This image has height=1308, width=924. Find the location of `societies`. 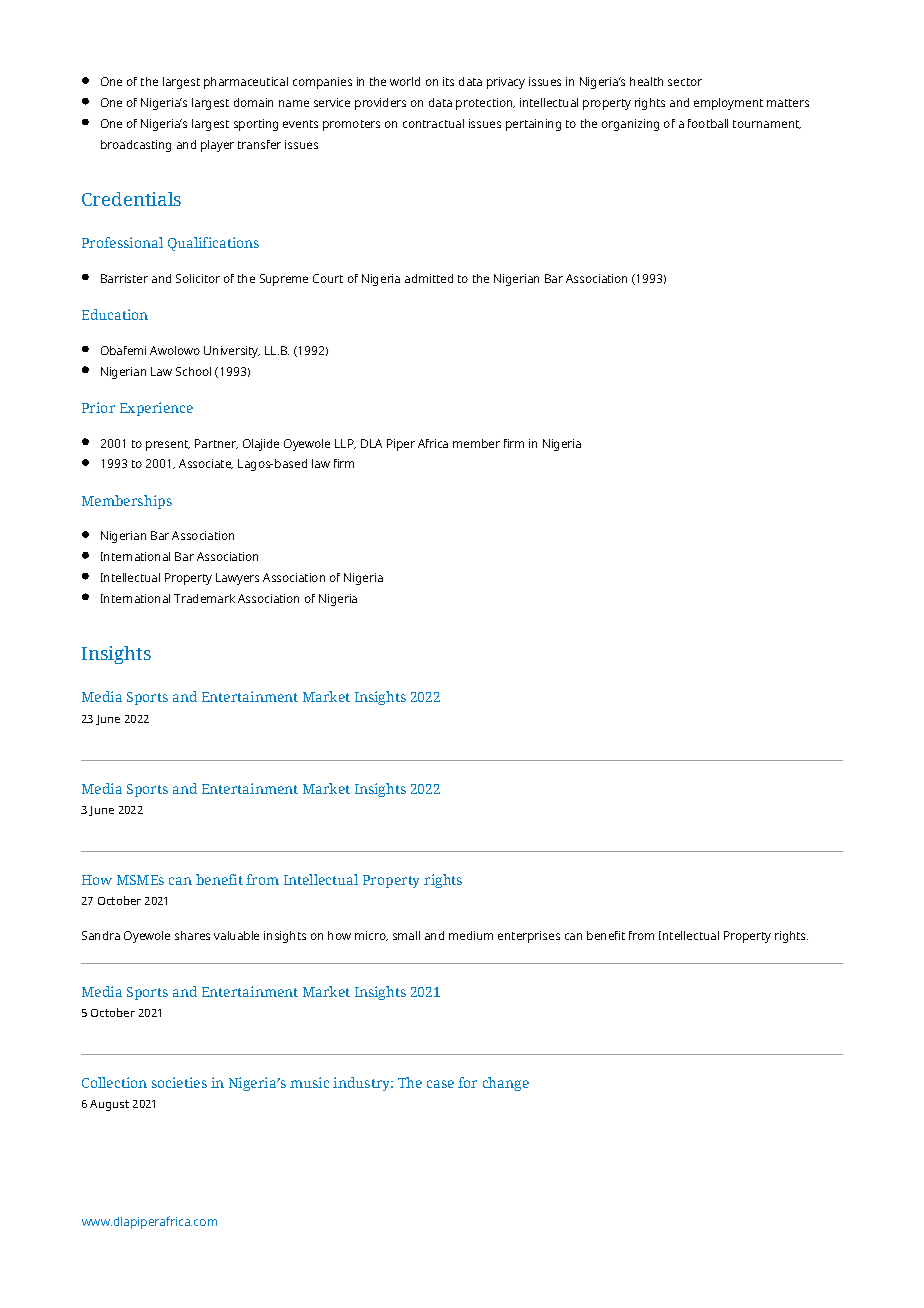

societies is located at coordinates (179, 1082).
